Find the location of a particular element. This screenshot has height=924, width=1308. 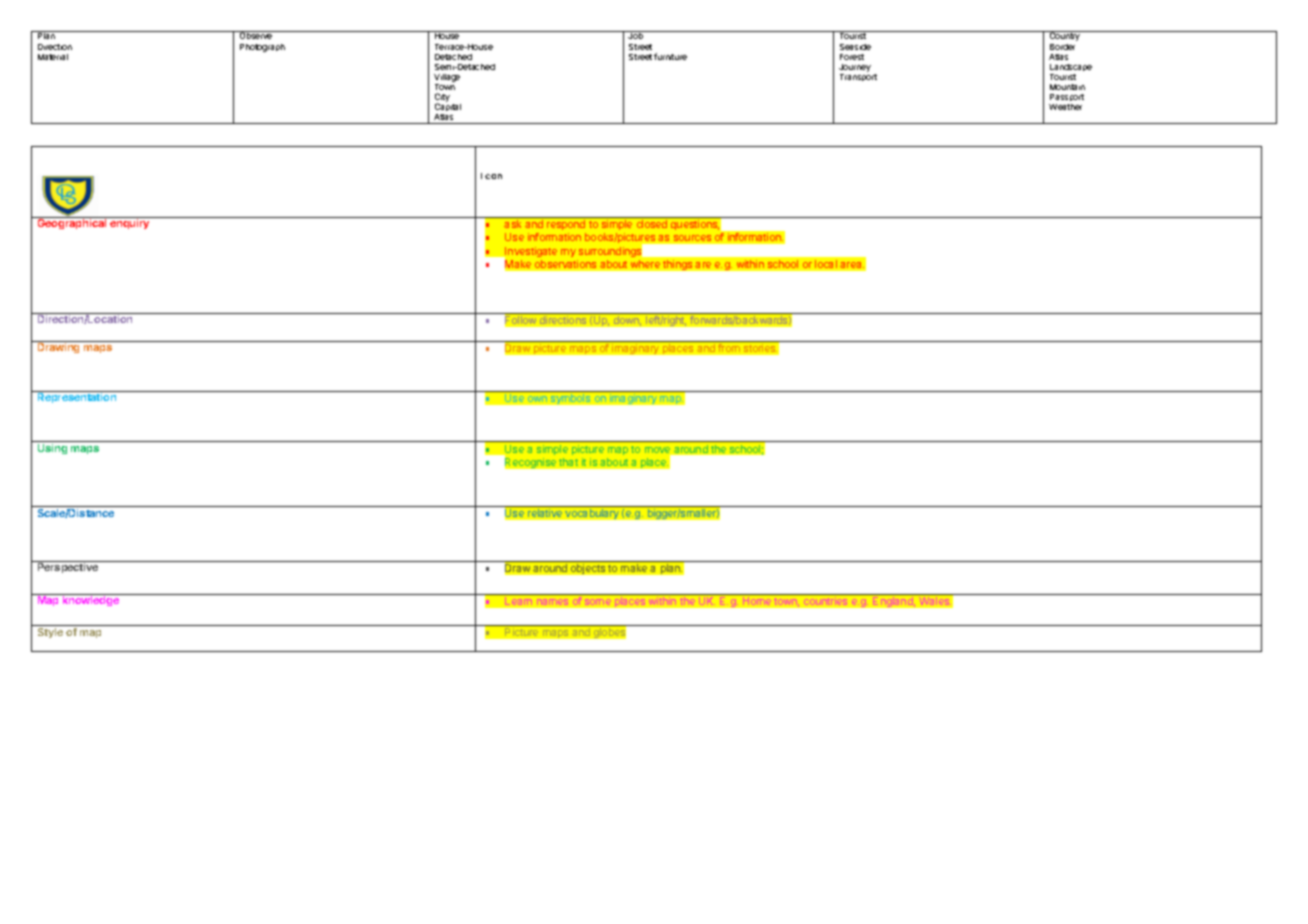

Forest is located at coordinates (852, 57).
